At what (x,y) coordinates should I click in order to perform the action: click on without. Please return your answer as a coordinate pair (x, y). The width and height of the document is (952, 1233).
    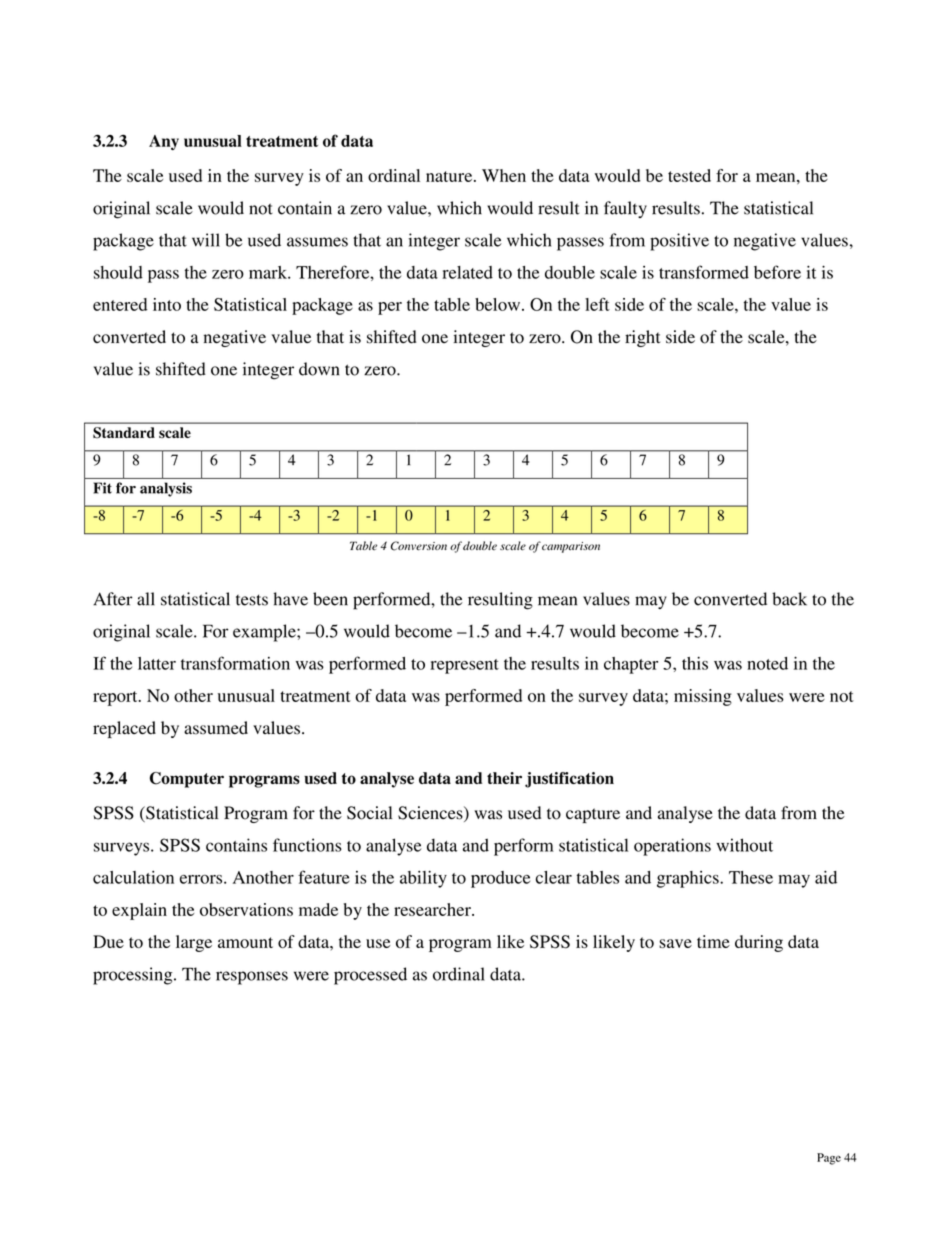
    Looking at the image, I should click on (744, 845).
